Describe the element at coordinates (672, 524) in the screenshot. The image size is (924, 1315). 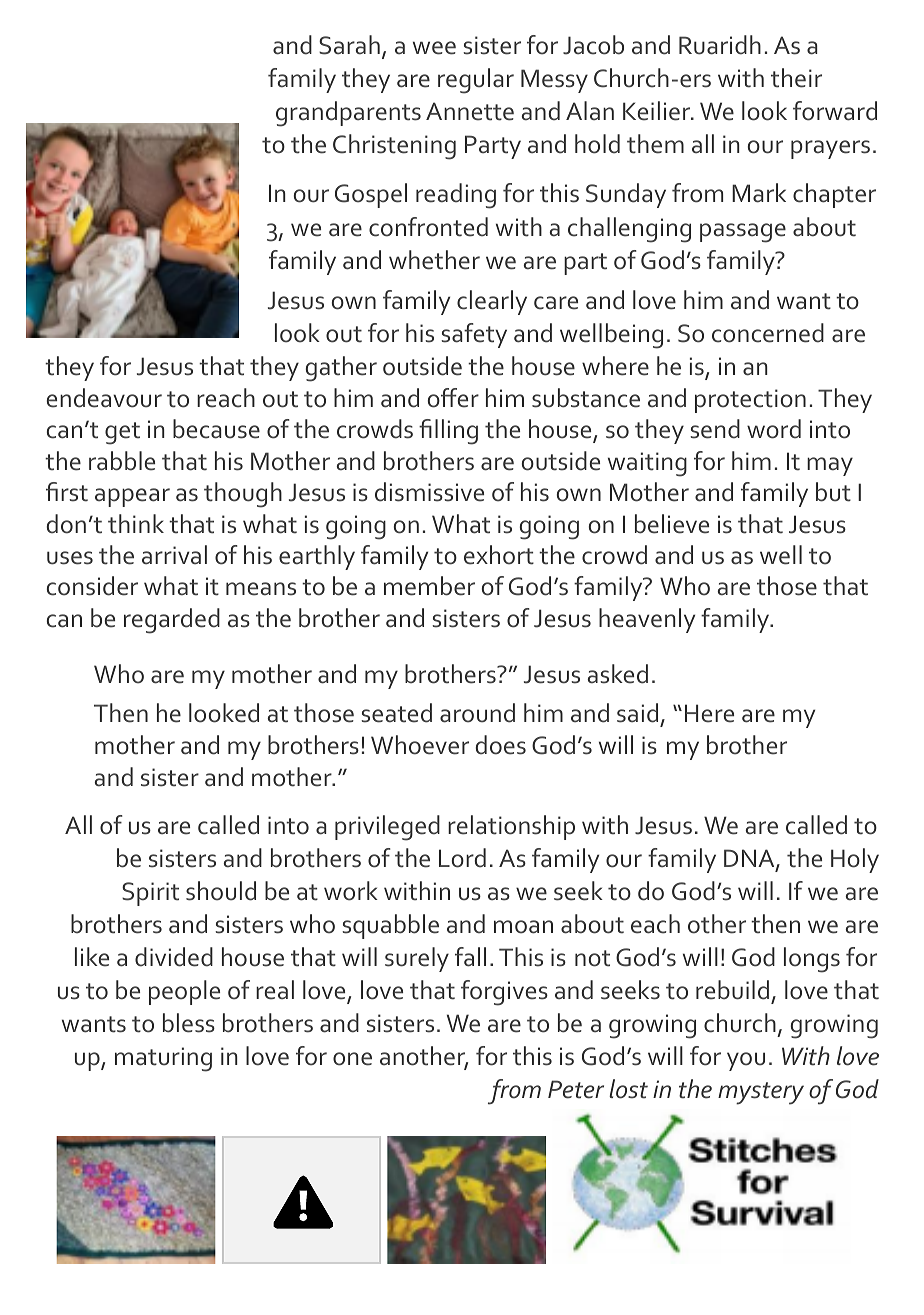
I see `believe` at that location.
